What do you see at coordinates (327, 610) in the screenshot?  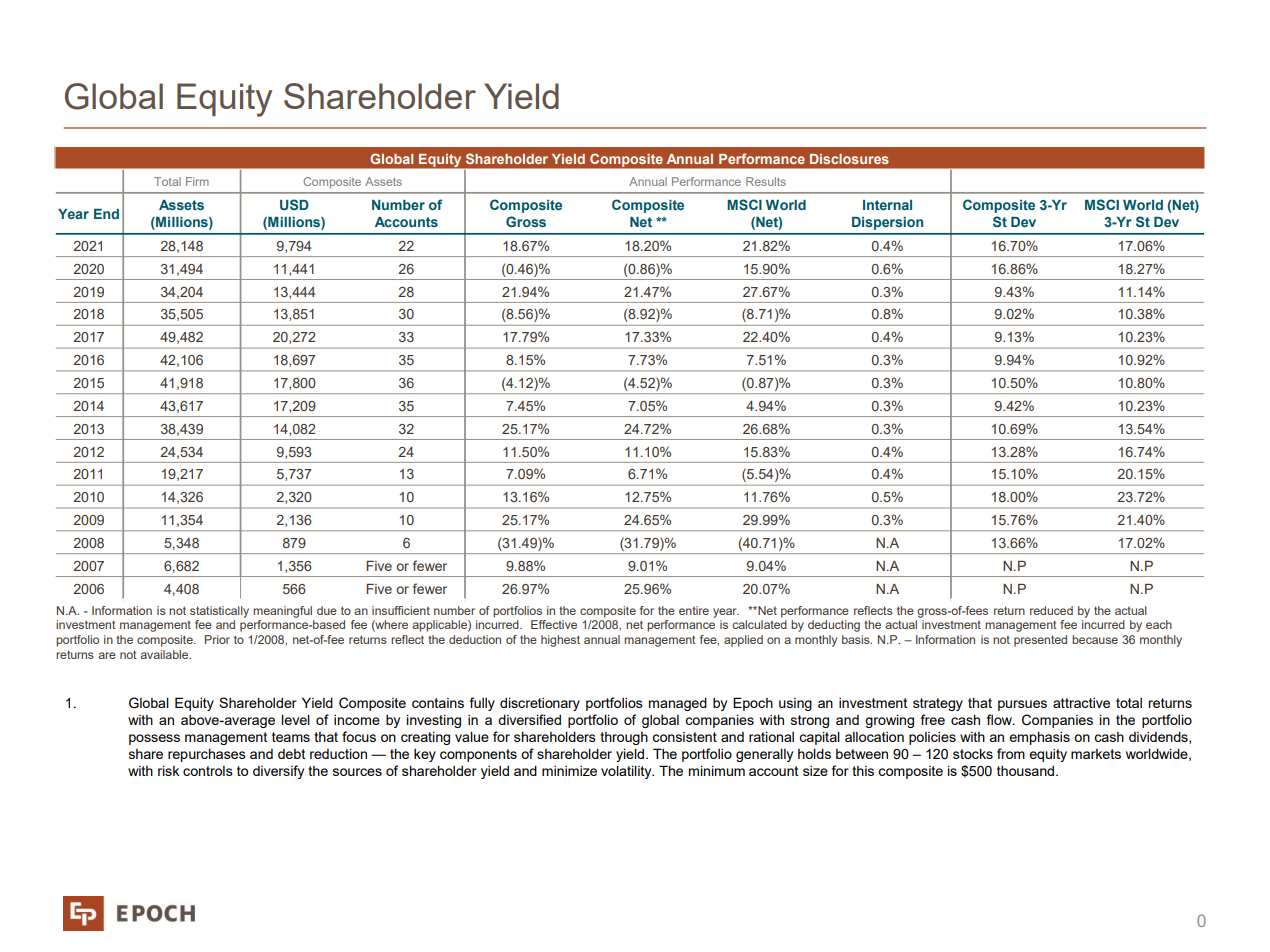 I see `due` at bounding box center [327, 610].
